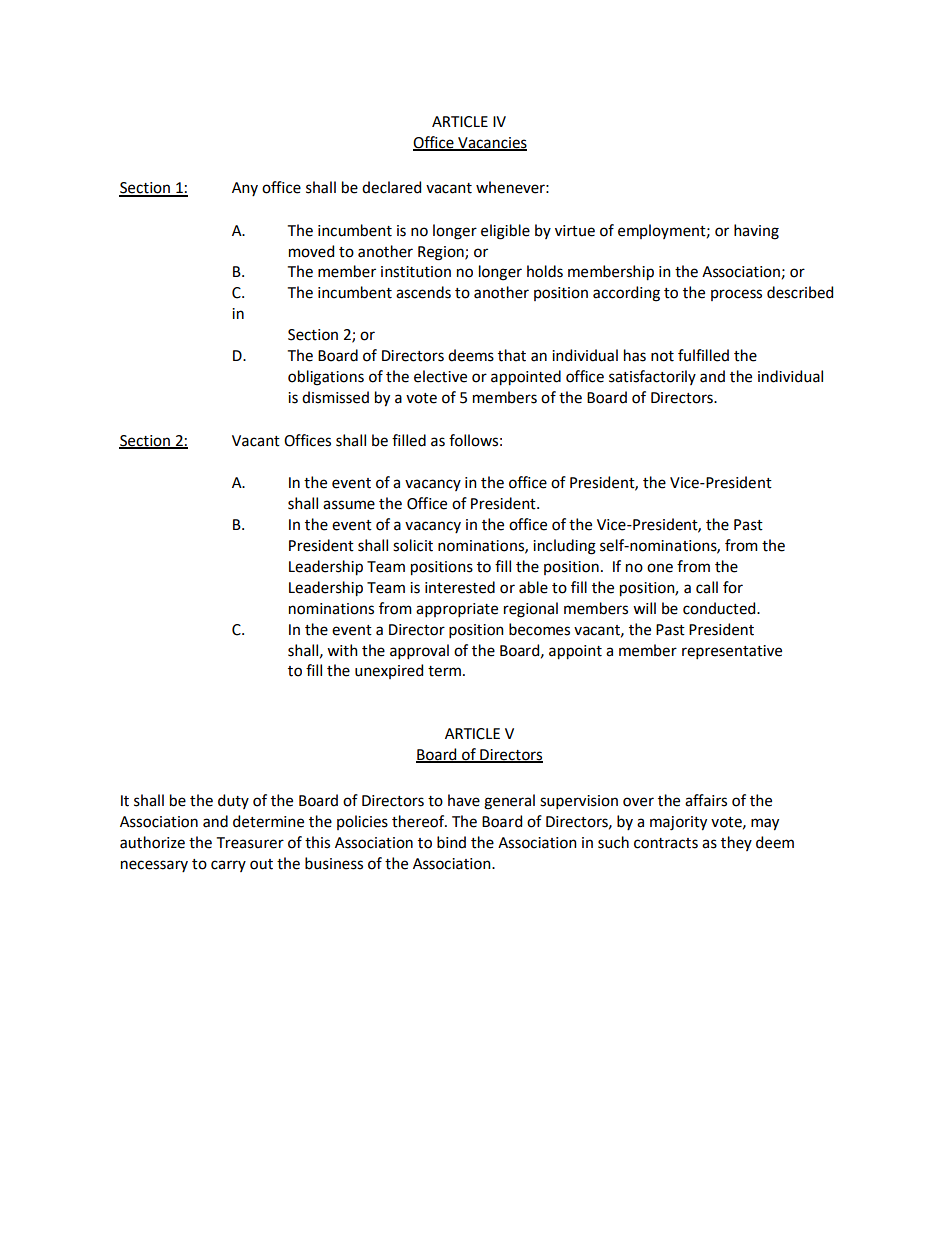  What do you see at coordinates (736, 843) in the image?
I see `they` at bounding box center [736, 843].
